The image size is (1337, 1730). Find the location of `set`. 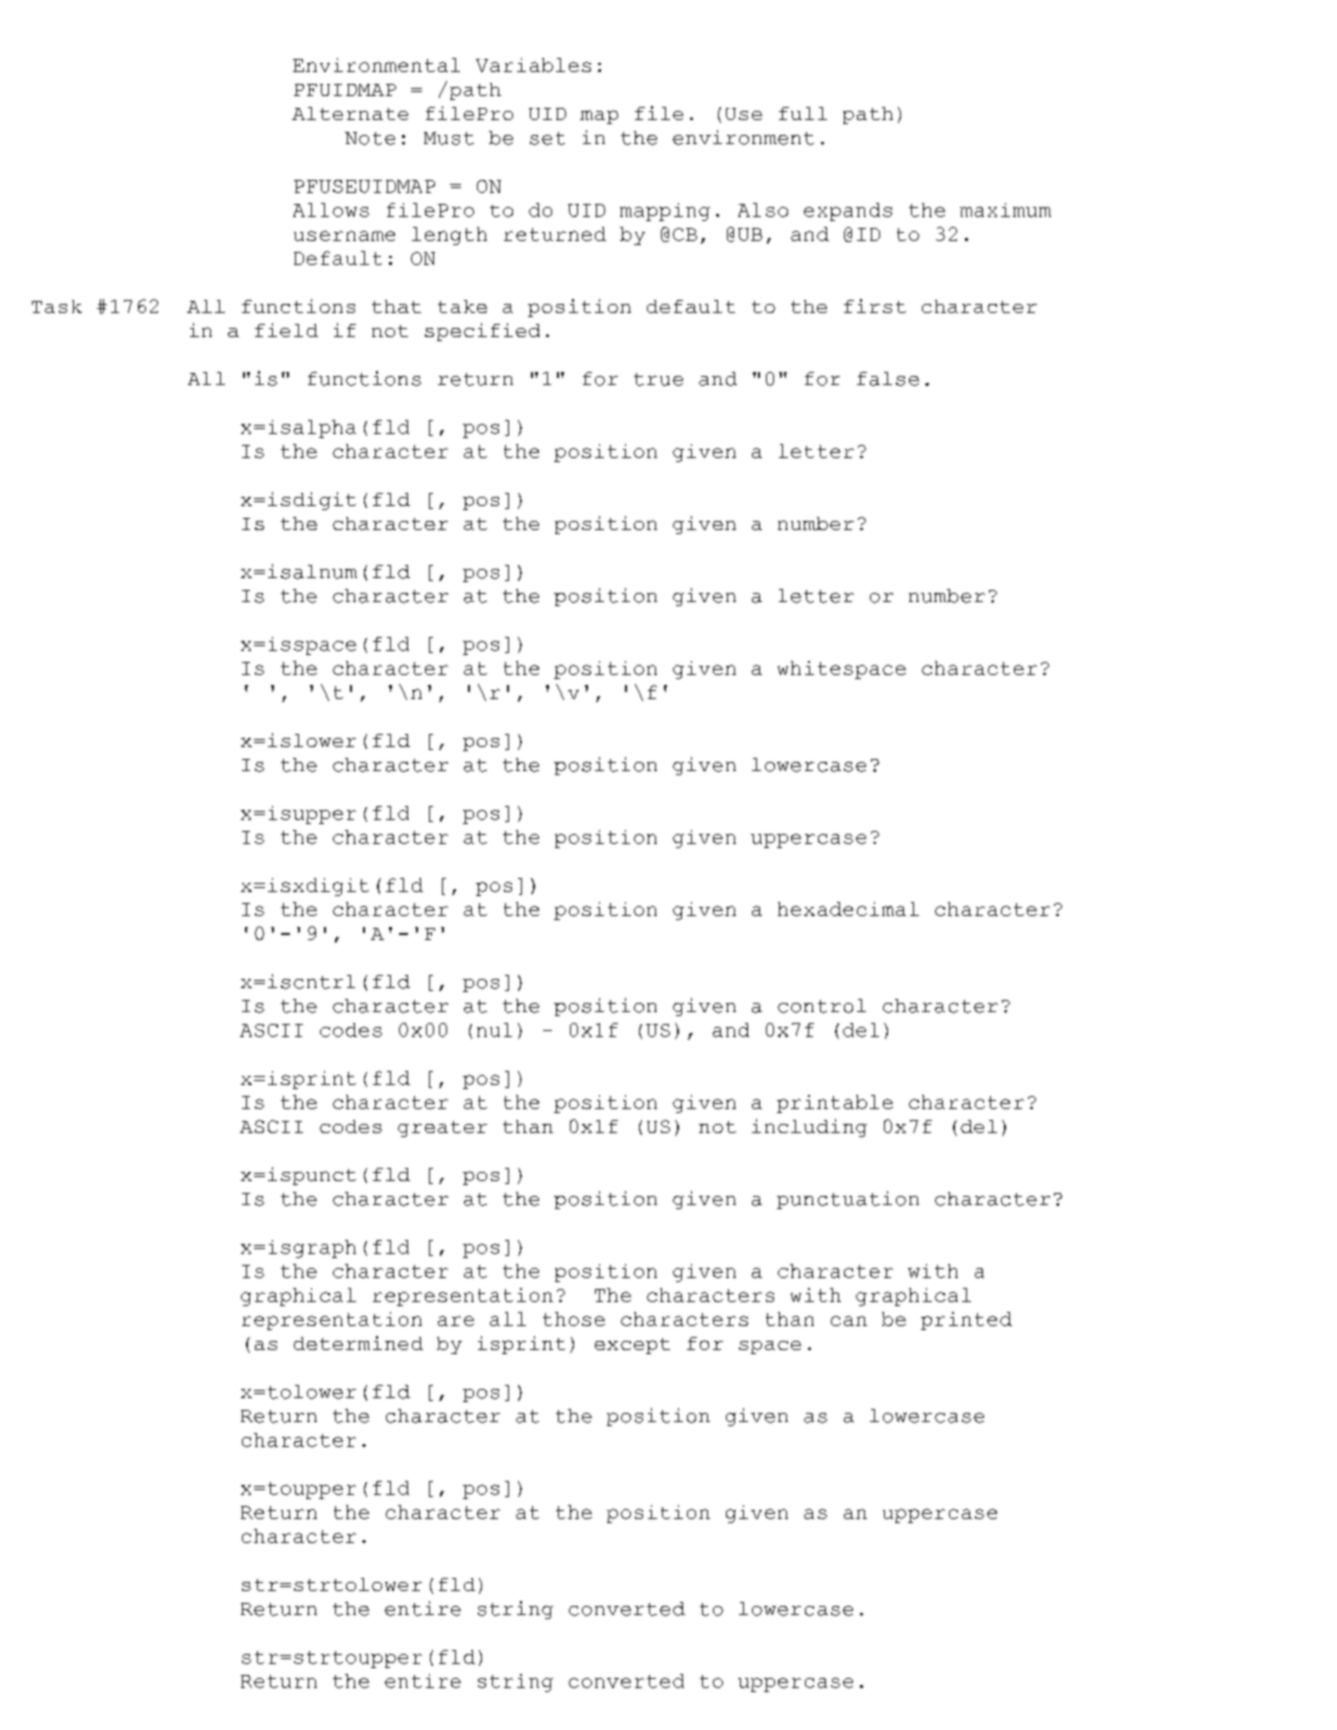

set is located at coordinates (547, 138).
